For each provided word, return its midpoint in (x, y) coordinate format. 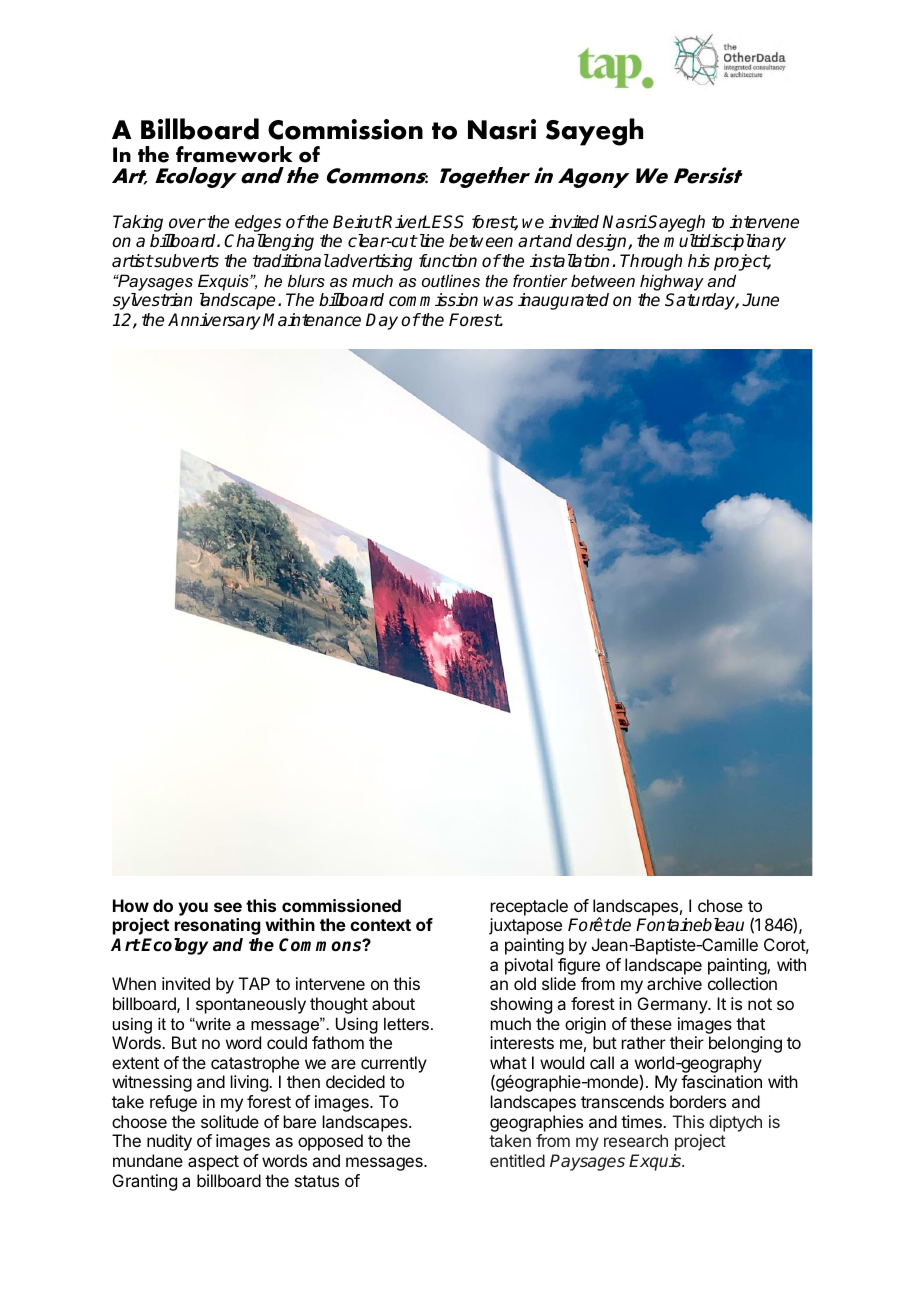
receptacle (529, 907)
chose (720, 905)
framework (234, 154)
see (228, 907)
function (448, 260)
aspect (213, 1163)
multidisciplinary (725, 242)
